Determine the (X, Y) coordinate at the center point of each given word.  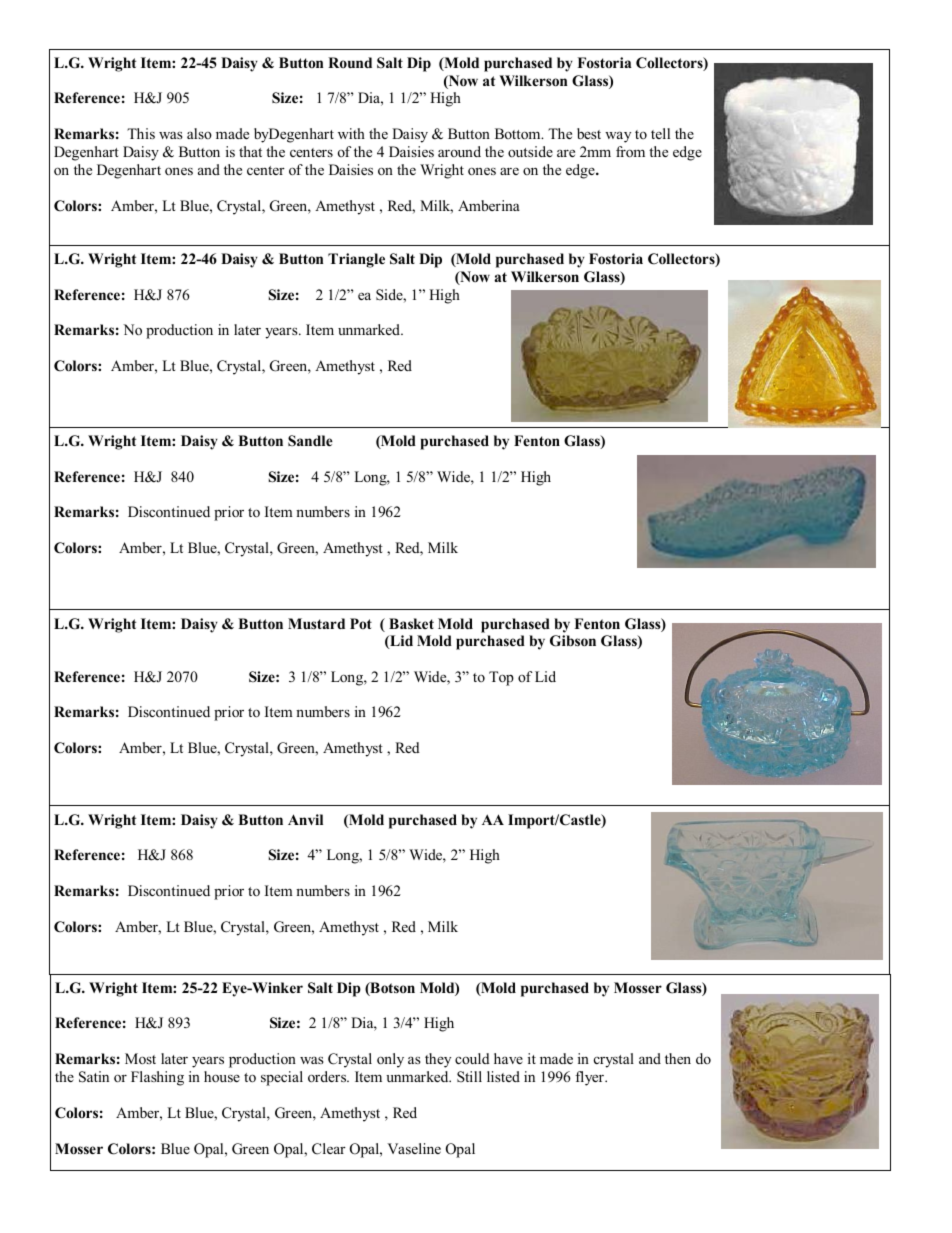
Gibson (573, 641)
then (678, 1058)
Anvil (305, 819)
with (351, 133)
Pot (361, 623)
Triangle (356, 260)
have (508, 1058)
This (141, 133)
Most (140, 1058)
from (630, 151)
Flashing (157, 1078)
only (390, 1060)
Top (501, 678)
